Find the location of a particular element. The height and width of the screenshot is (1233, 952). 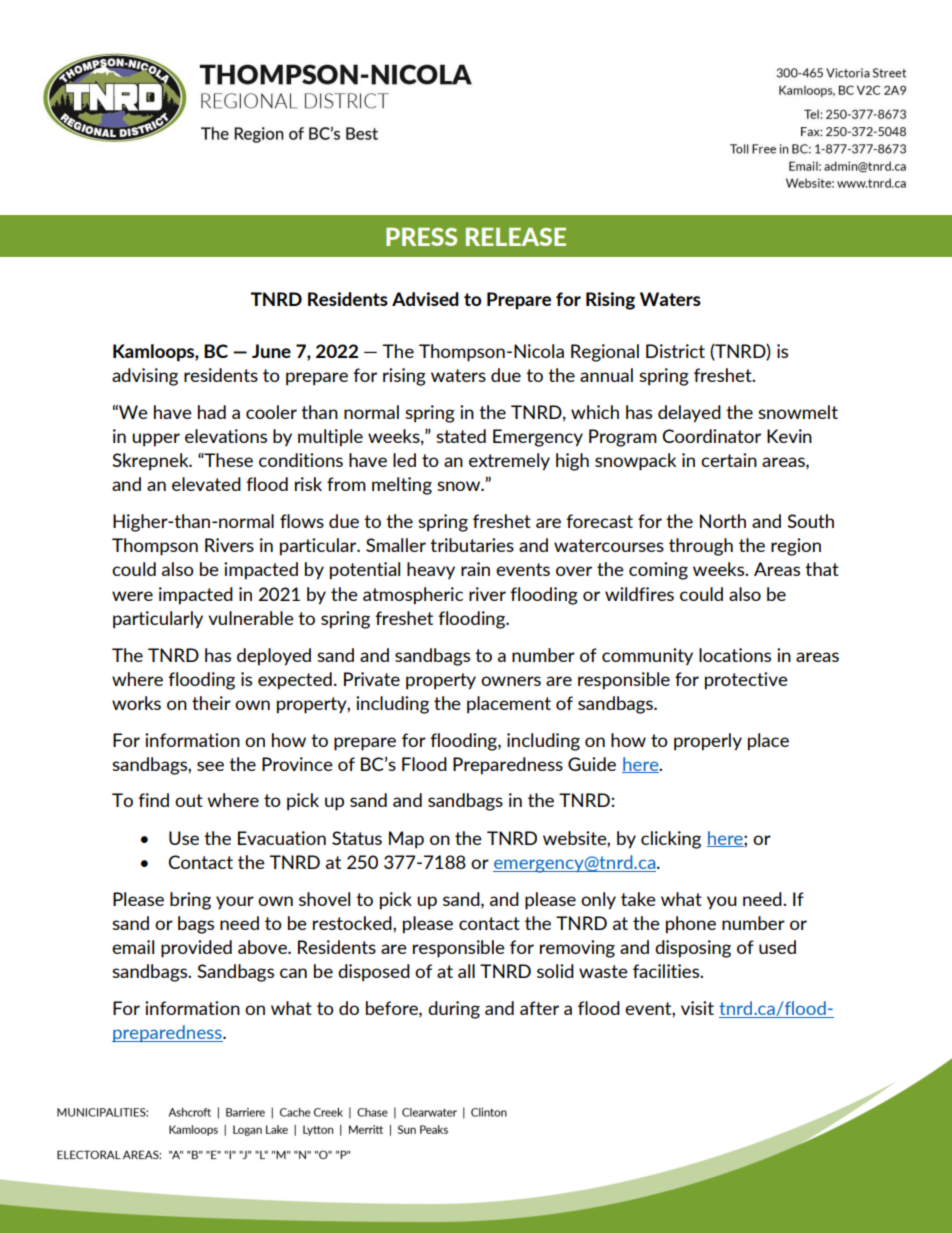

June is located at coordinates (271, 351).
